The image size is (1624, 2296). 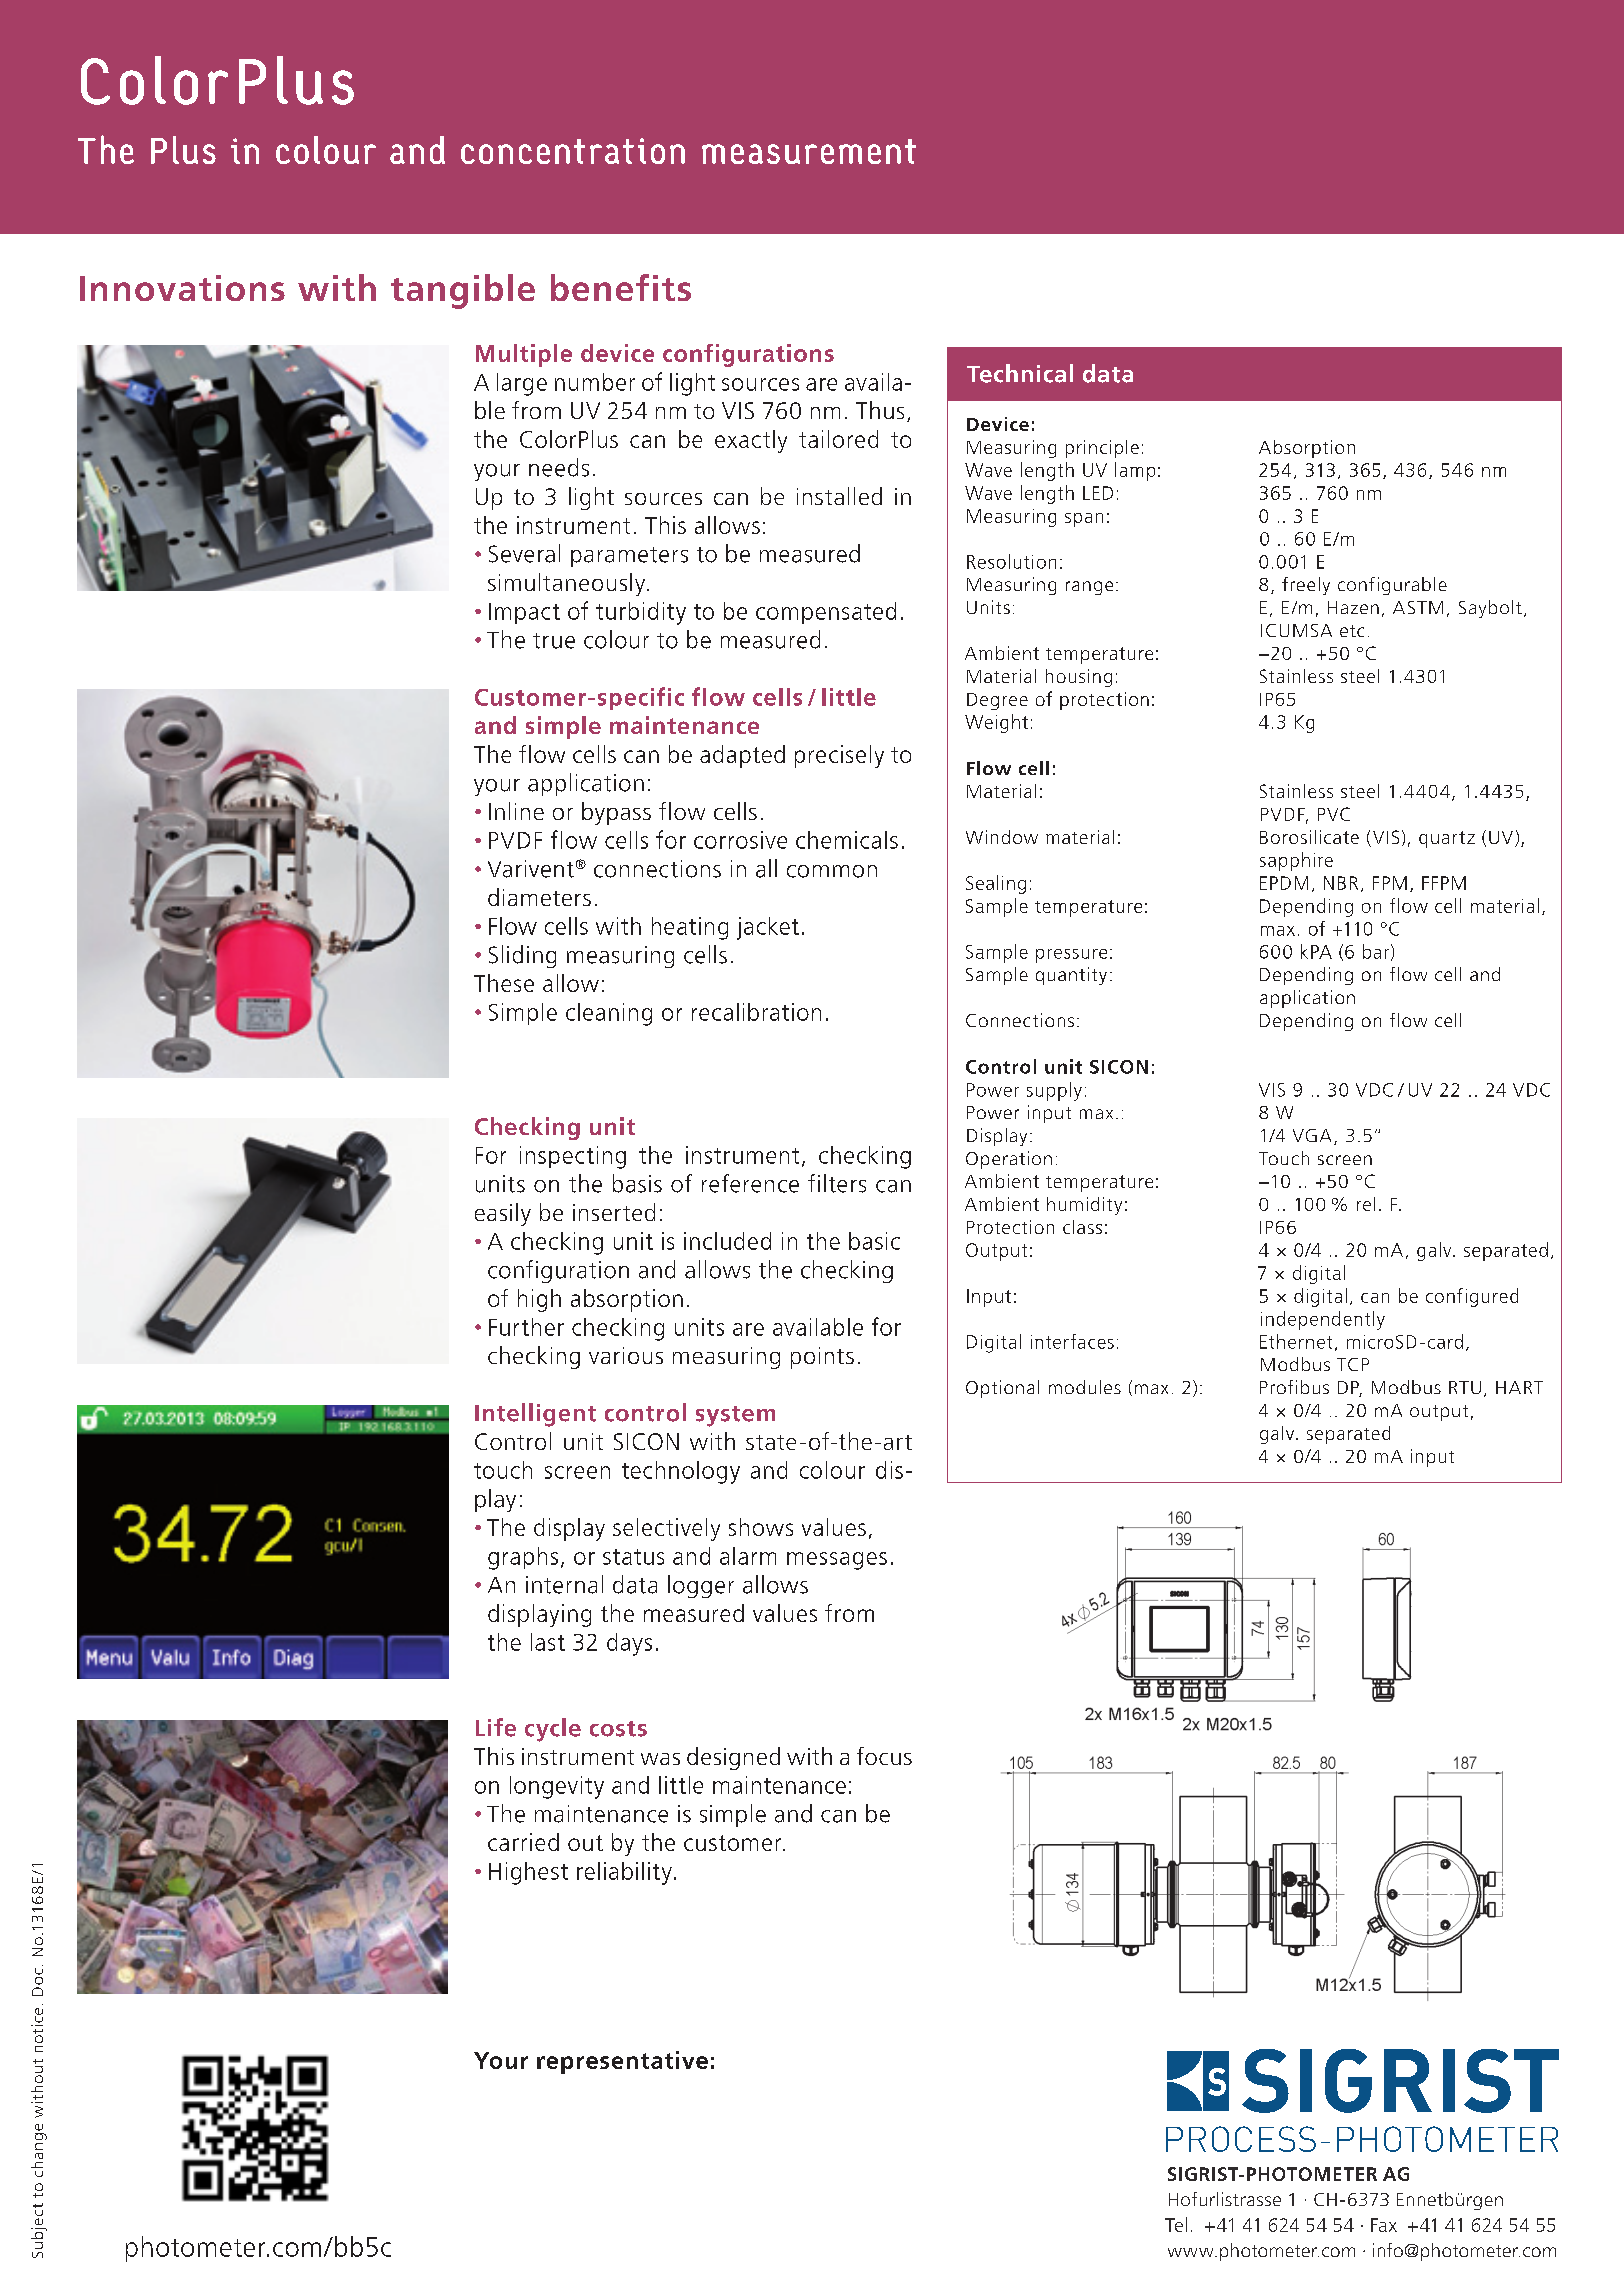 I want to click on compensated, so click(x=826, y=613).
